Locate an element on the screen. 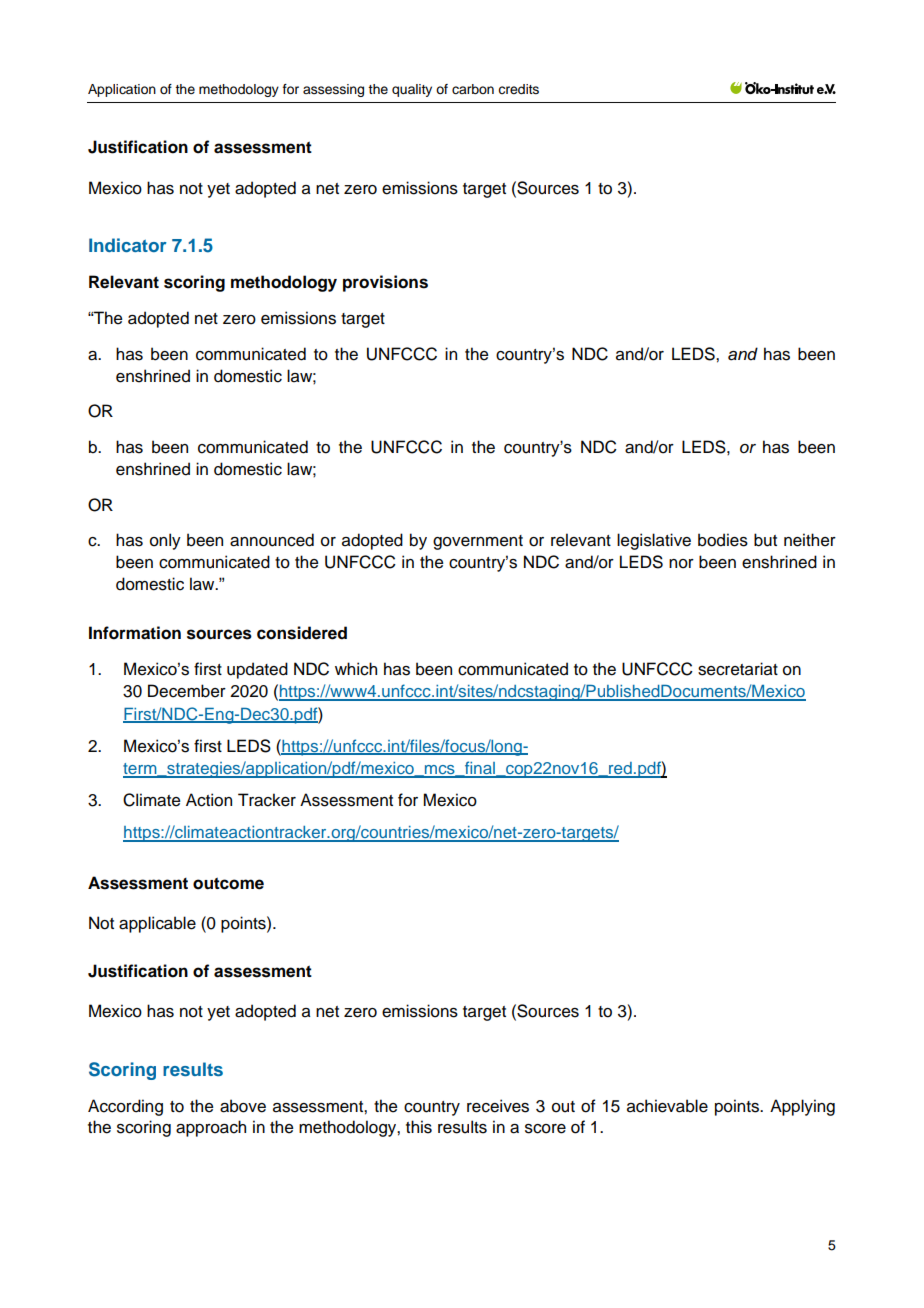 The width and height of the screenshot is (924, 1308). achievable is located at coordinates (667, 1106).
